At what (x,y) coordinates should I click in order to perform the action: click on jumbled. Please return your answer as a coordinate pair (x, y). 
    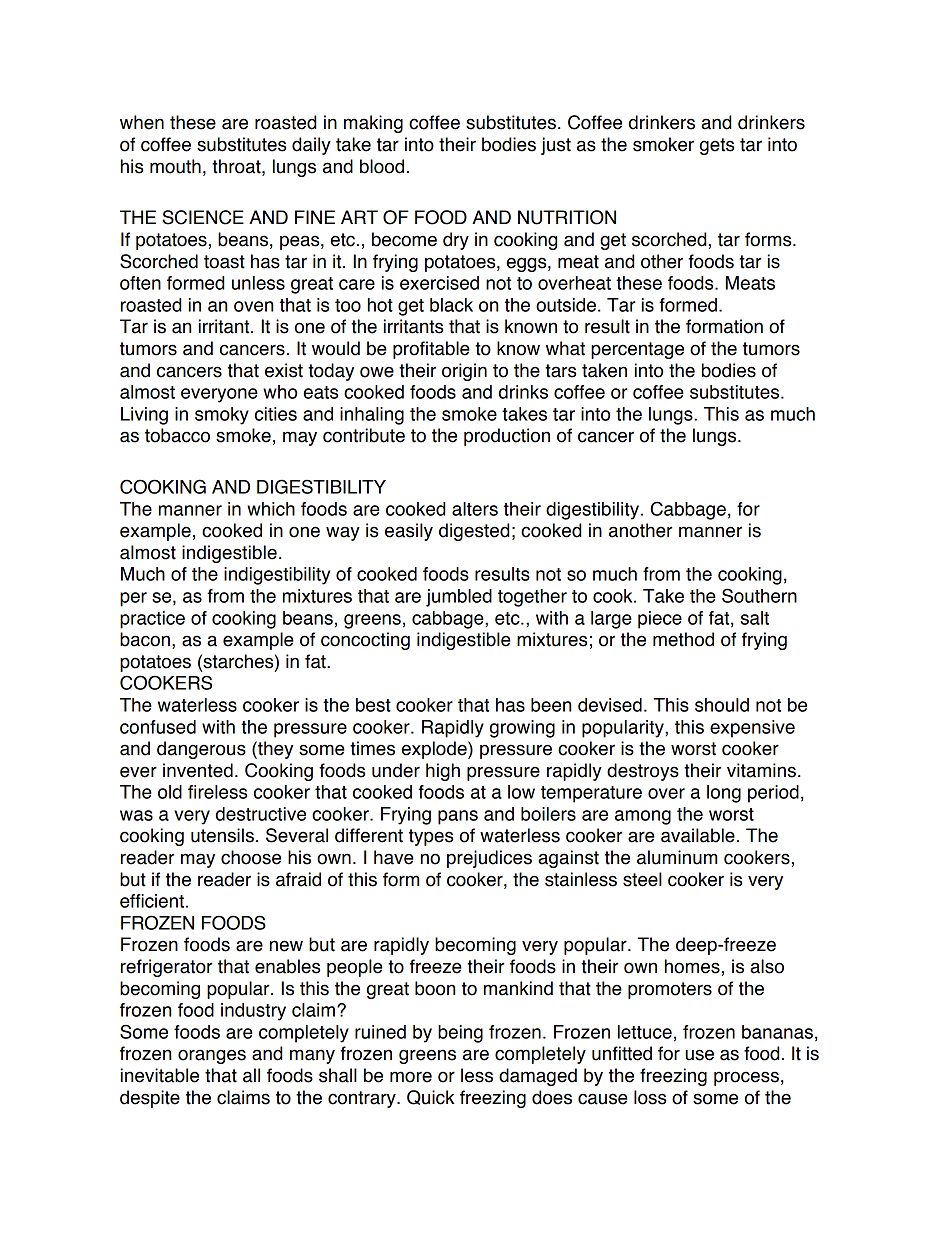
    Looking at the image, I should click on (459, 598).
